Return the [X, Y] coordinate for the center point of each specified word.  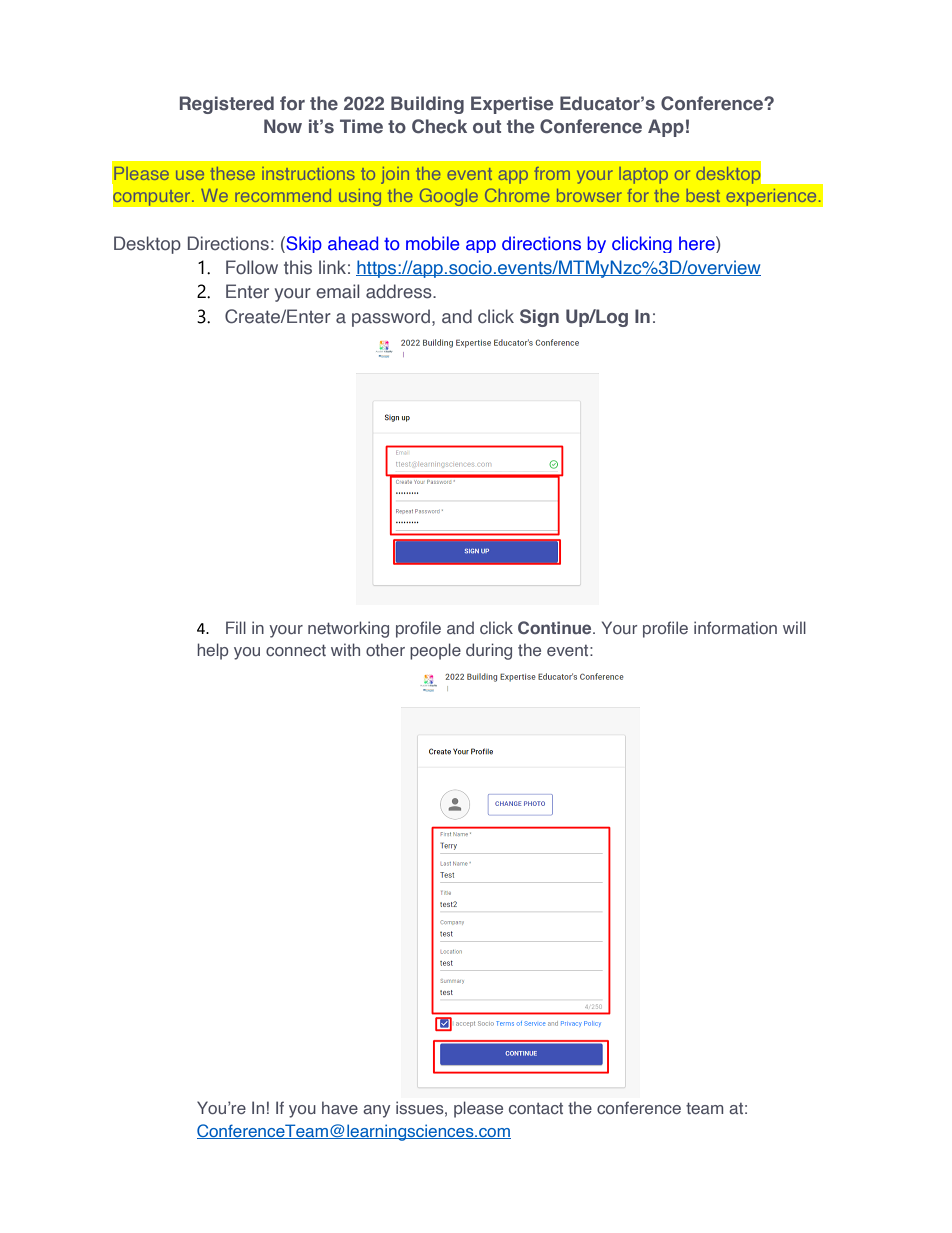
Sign [539, 318]
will [794, 627]
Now [283, 126]
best [703, 195]
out [487, 127]
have [340, 1107]
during [489, 651]
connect [296, 650]
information [735, 627]
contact [536, 1108]
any [376, 1111]
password [391, 318]
